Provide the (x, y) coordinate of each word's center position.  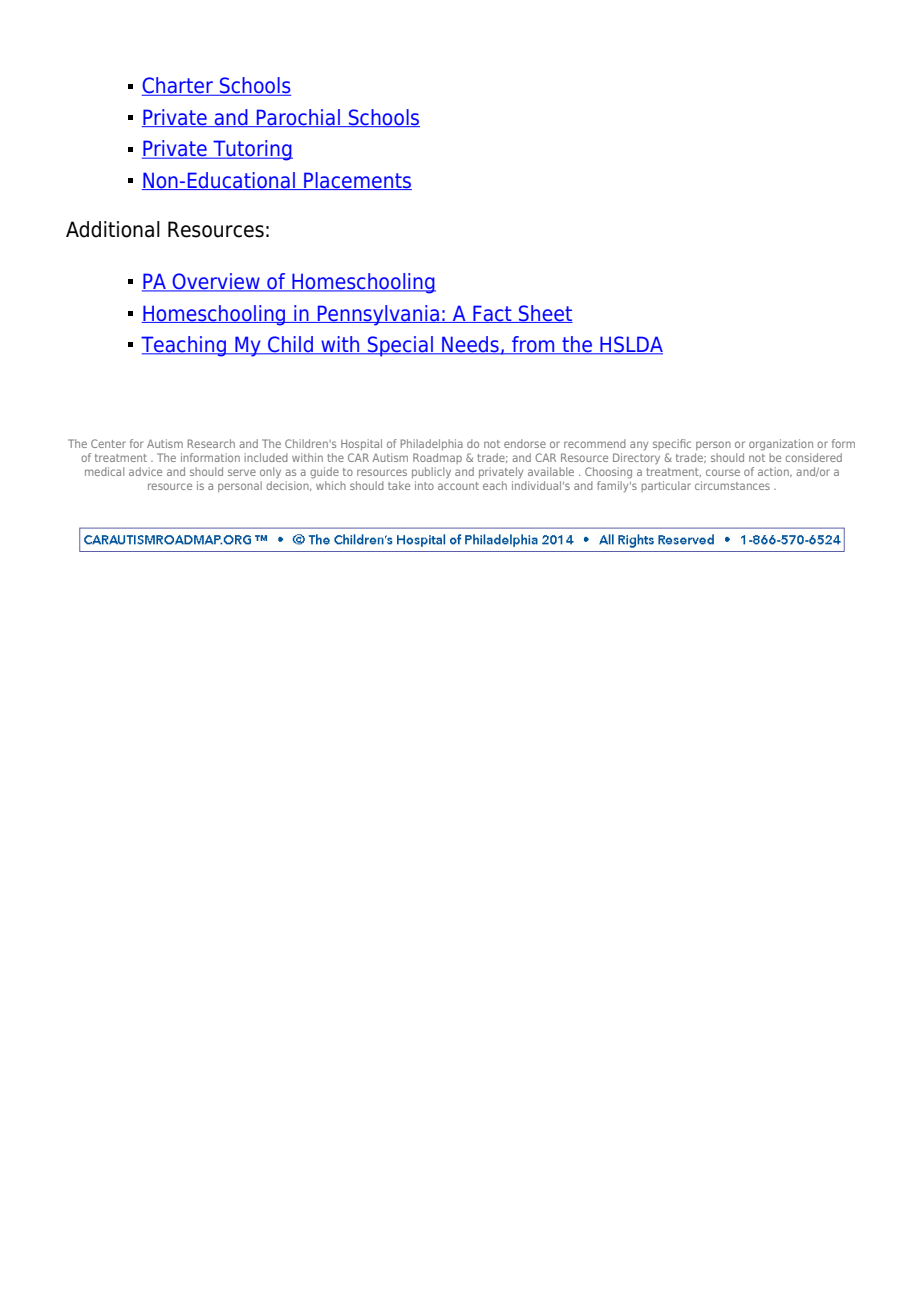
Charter (178, 86)
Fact (492, 314)
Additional (113, 229)
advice (145, 471)
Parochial (298, 118)
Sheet (545, 314)
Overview (216, 282)
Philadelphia (432, 444)
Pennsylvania (378, 315)
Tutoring (252, 150)
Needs (470, 345)
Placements (357, 181)
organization (781, 445)
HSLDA (630, 345)
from (533, 345)
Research (211, 443)
